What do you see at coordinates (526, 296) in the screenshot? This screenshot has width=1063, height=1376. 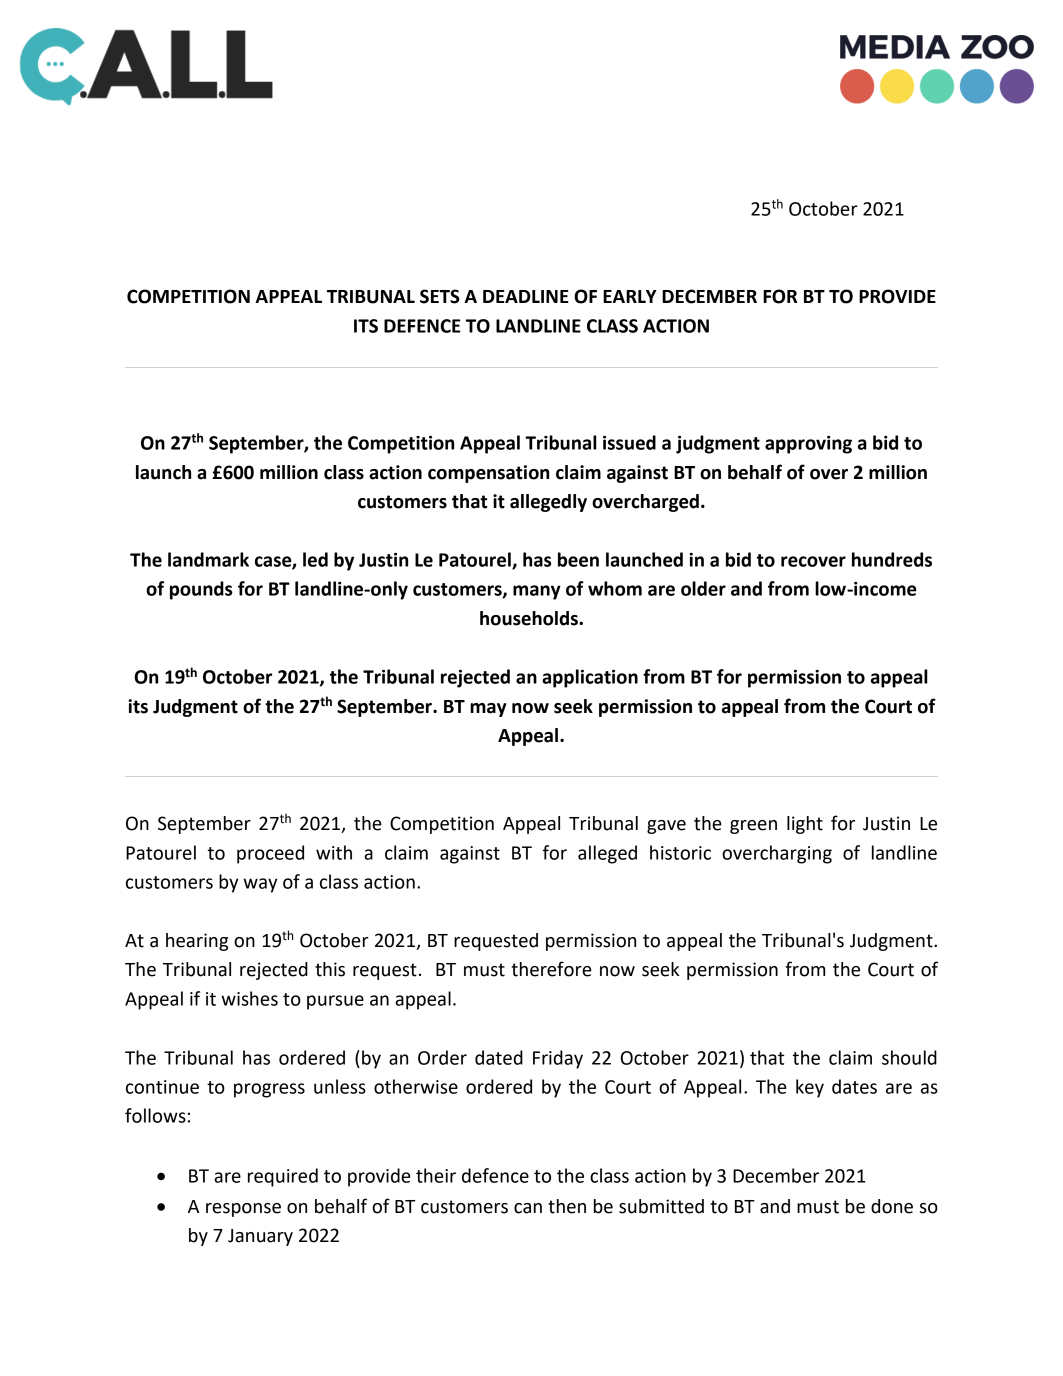 I see `DEADLINE` at bounding box center [526, 296].
